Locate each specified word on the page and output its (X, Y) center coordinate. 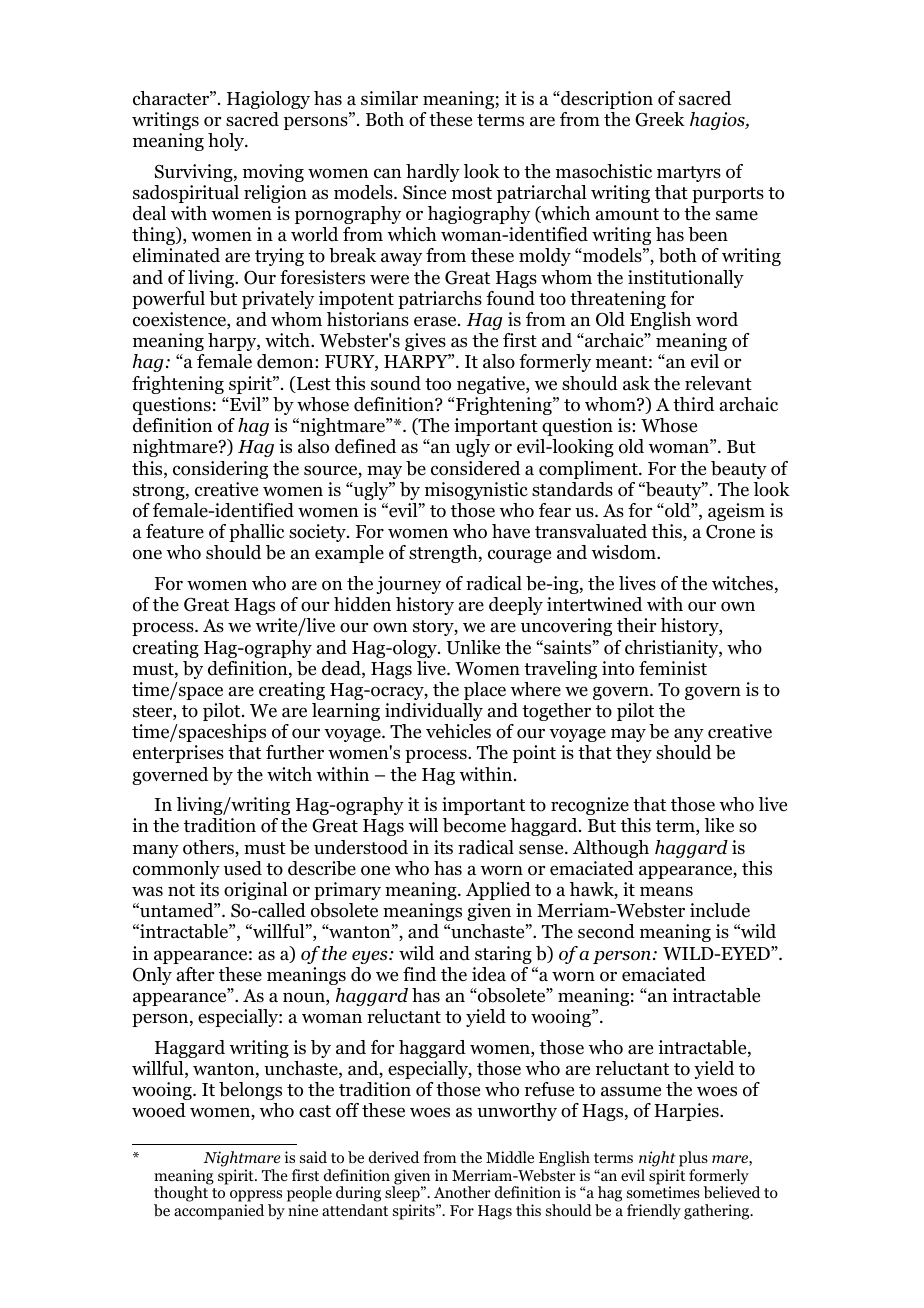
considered (475, 468)
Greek (660, 119)
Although (611, 849)
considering (220, 470)
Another (462, 1192)
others (209, 848)
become (474, 825)
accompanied (219, 1212)
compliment (589, 470)
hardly (433, 173)
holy (227, 142)
